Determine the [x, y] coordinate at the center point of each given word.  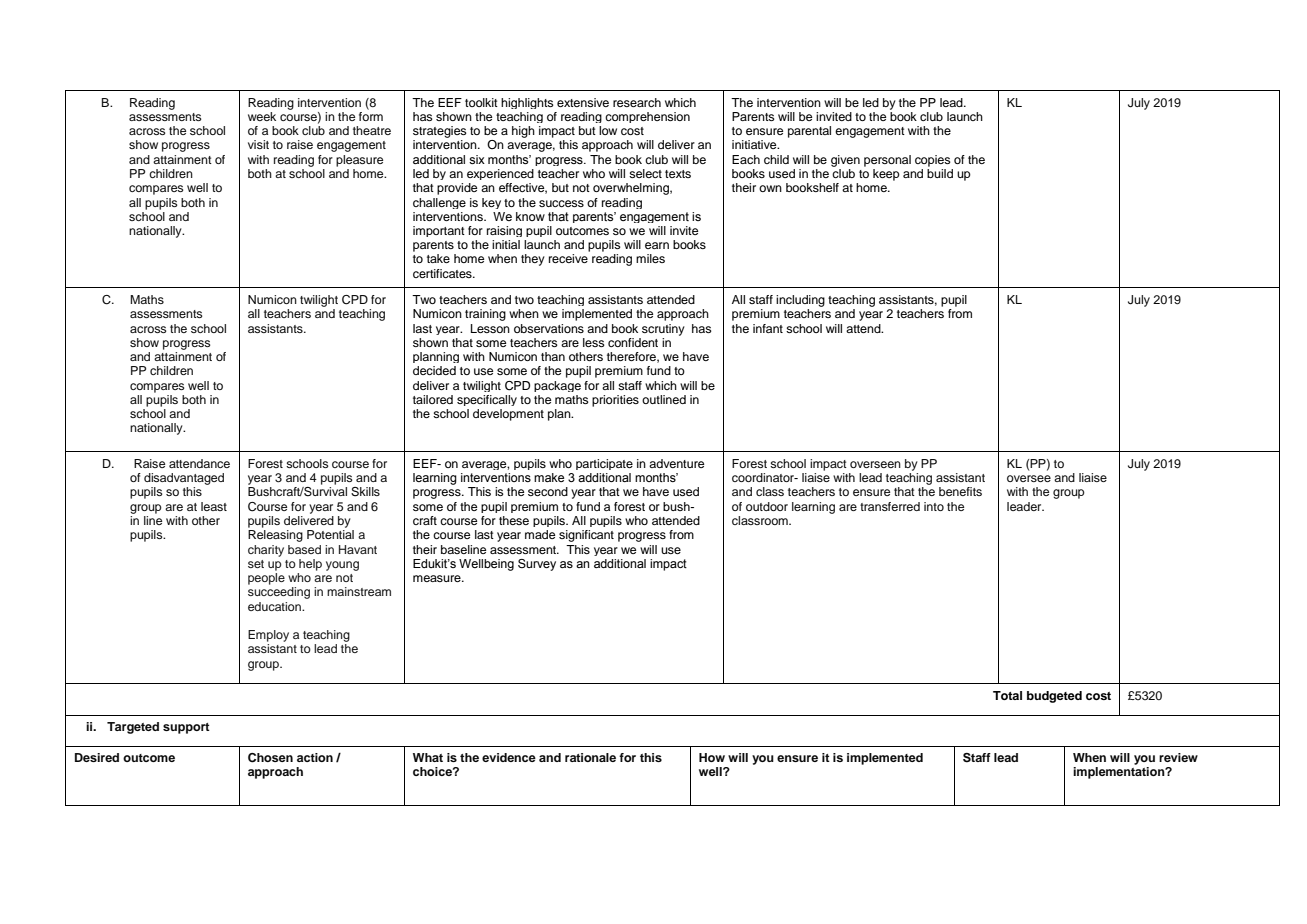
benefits [960, 491]
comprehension [647, 117]
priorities [615, 401]
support [186, 728]
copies [933, 161]
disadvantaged [184, 479]
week [262, 116]
